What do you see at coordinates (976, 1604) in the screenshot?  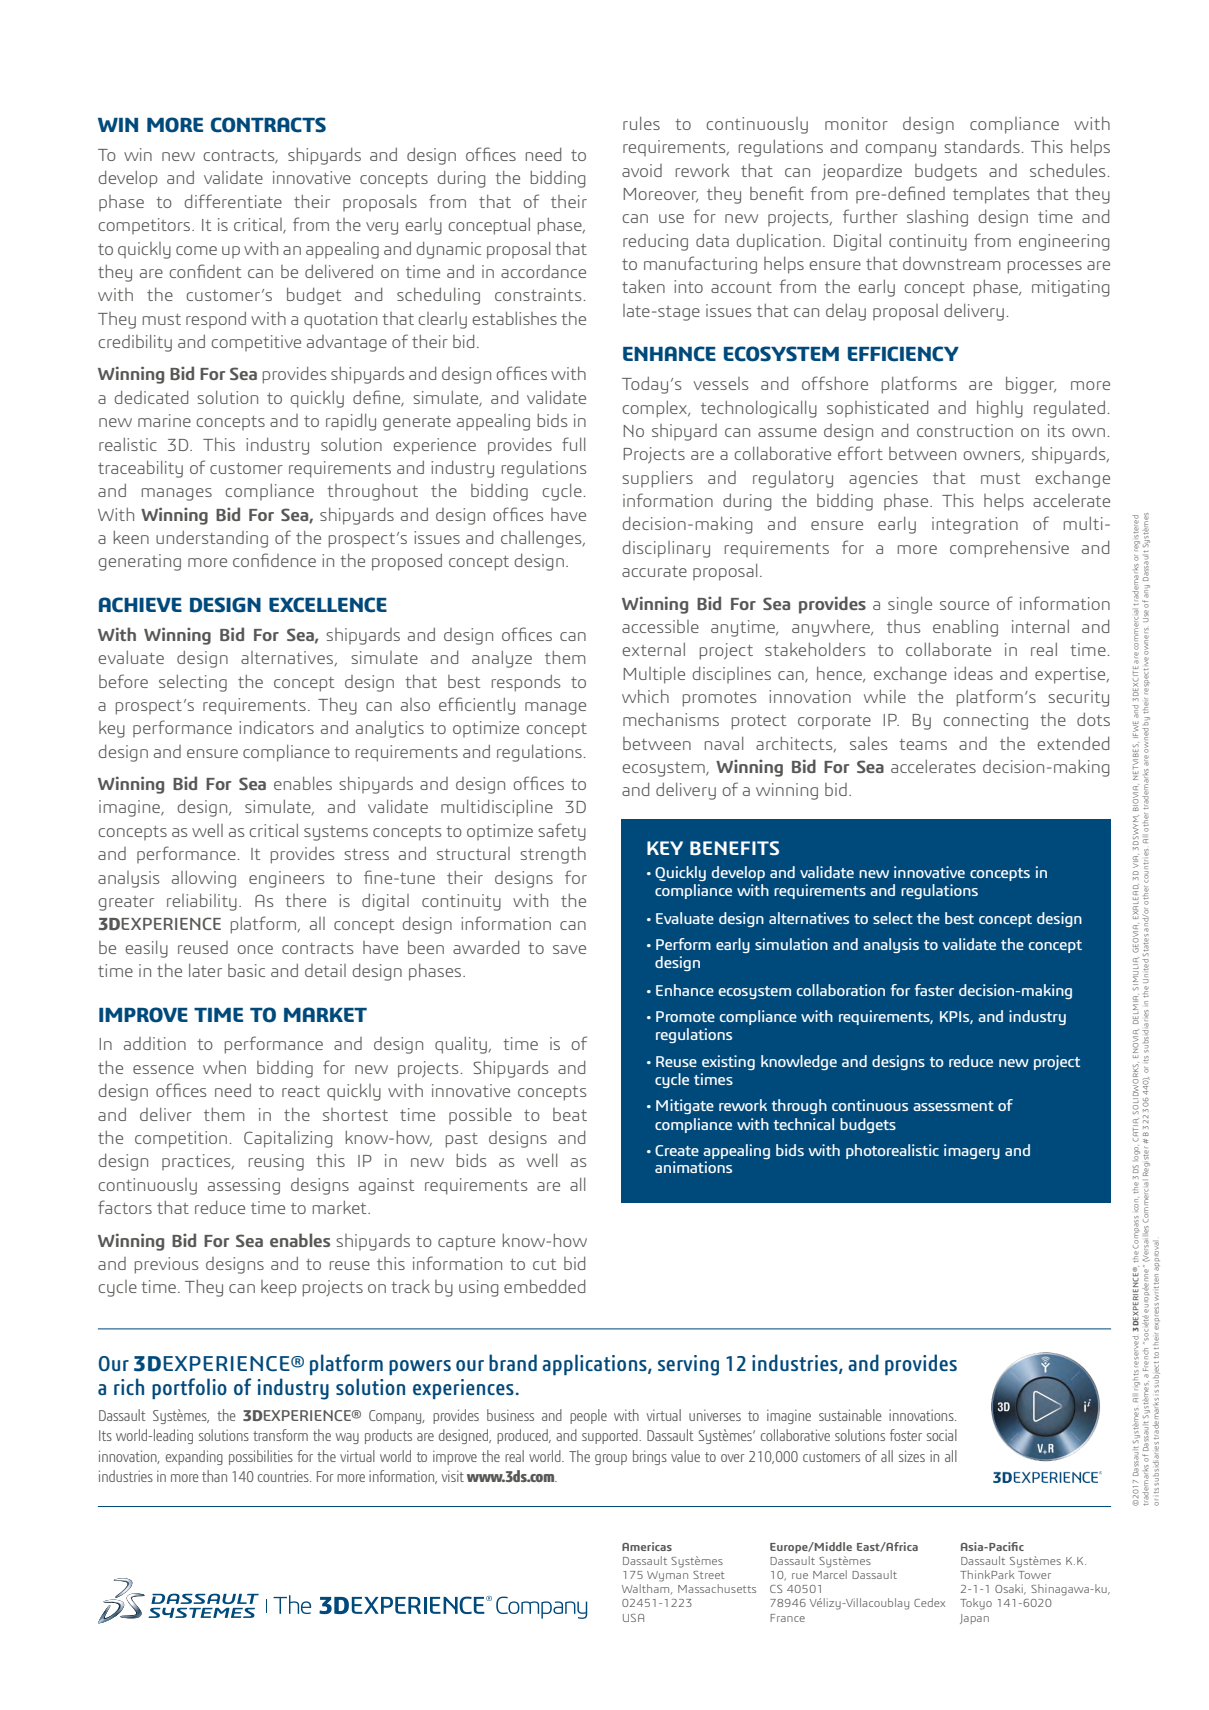 I see `Tokyo` at bounding box center [976, 1604].
